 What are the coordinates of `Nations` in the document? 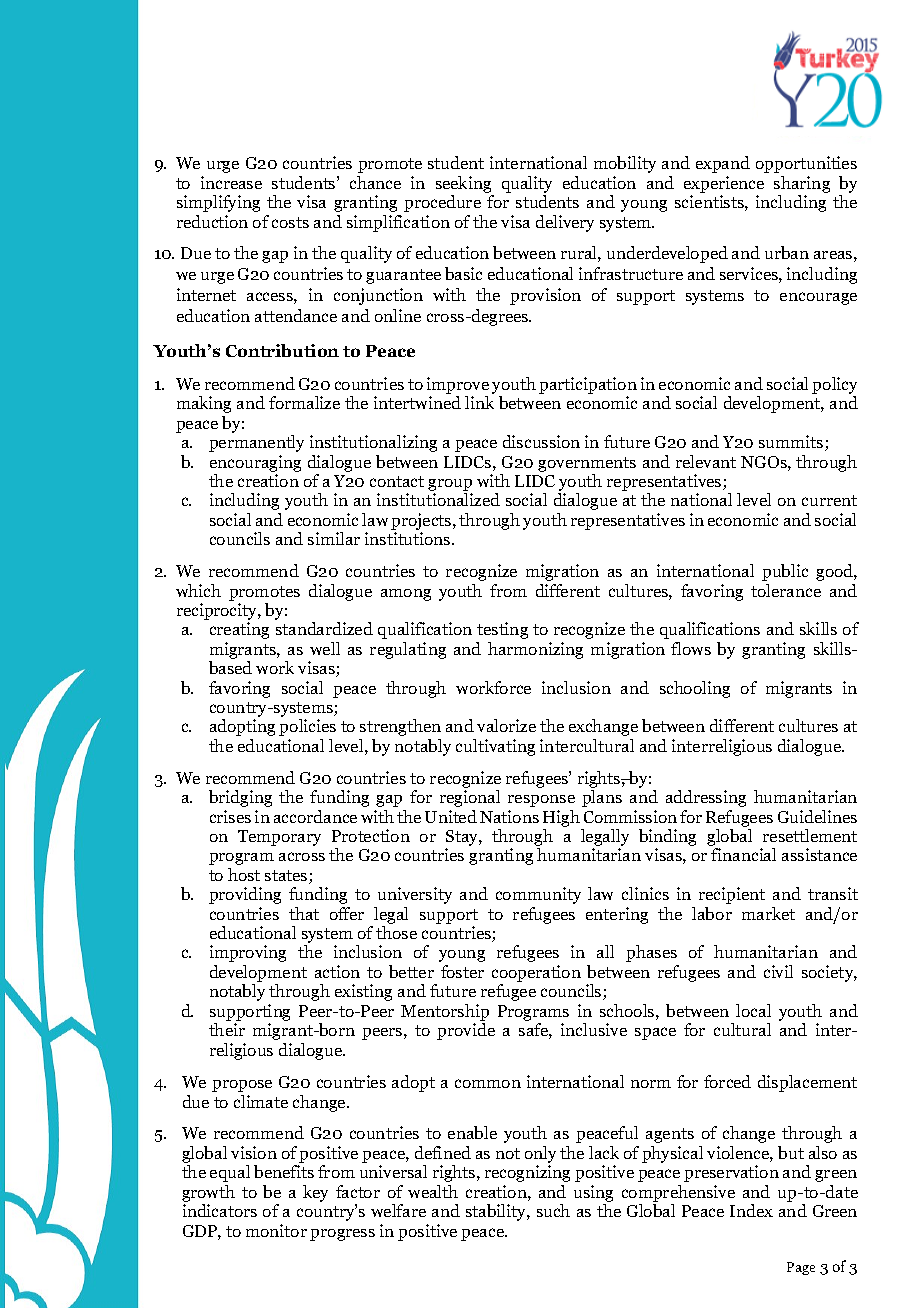 It's located at (509, 816).
